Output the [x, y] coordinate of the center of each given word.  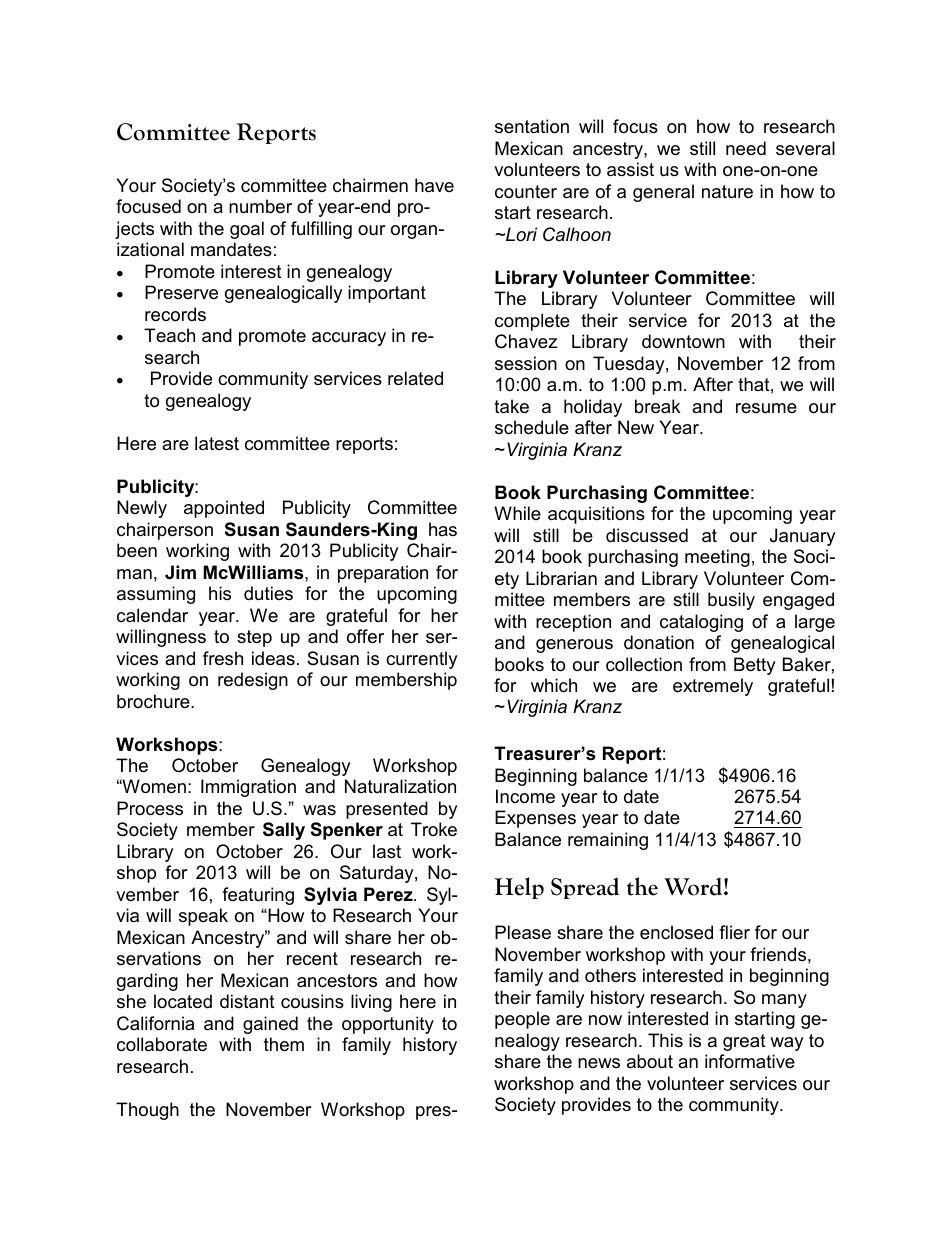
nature [727, 192]
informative [750, 1061]
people [522, 1020]
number [260, 206]
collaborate [162, 1044]
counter [526, 191]
